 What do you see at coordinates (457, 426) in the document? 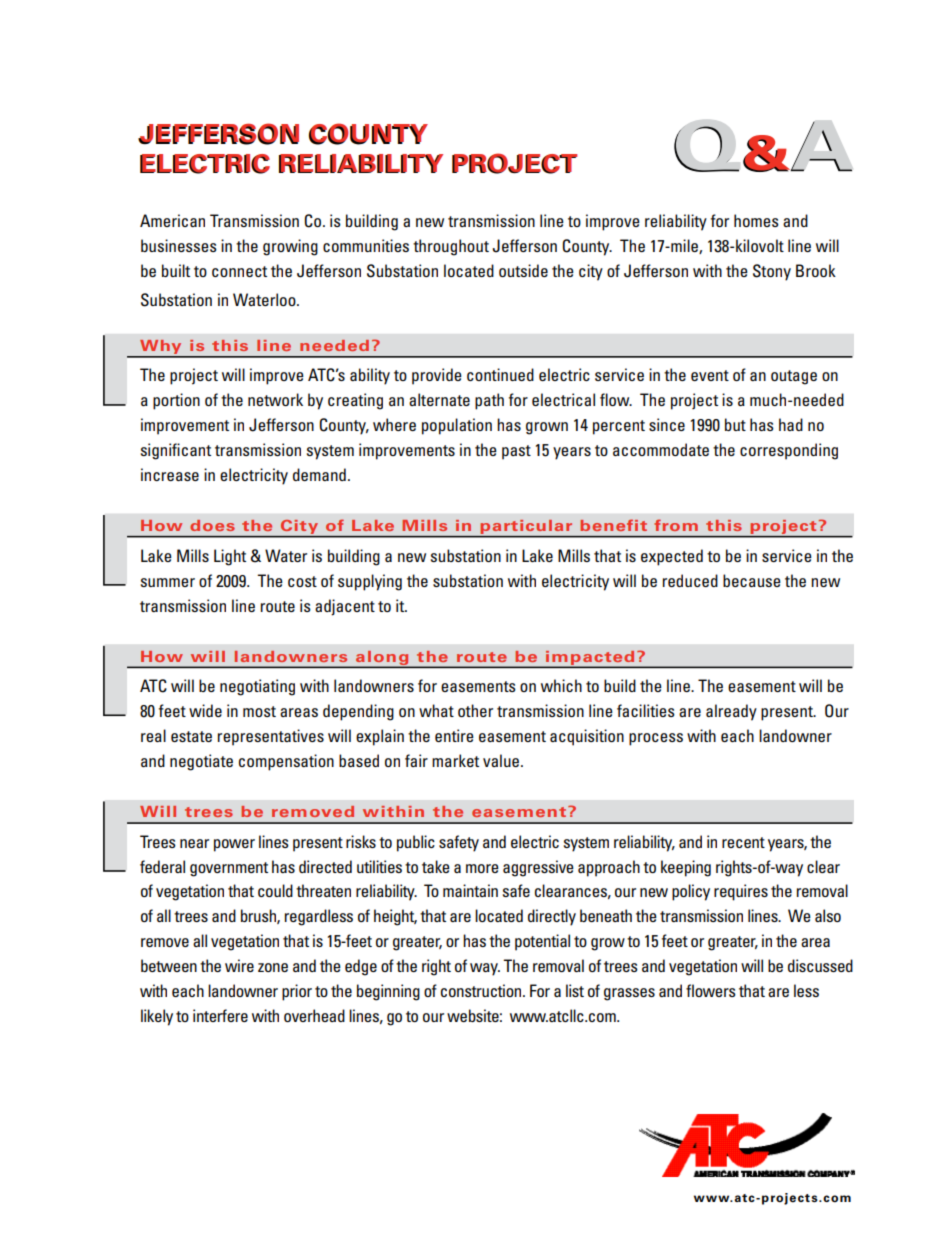
I see `population` at bounding box center [457, 426].
